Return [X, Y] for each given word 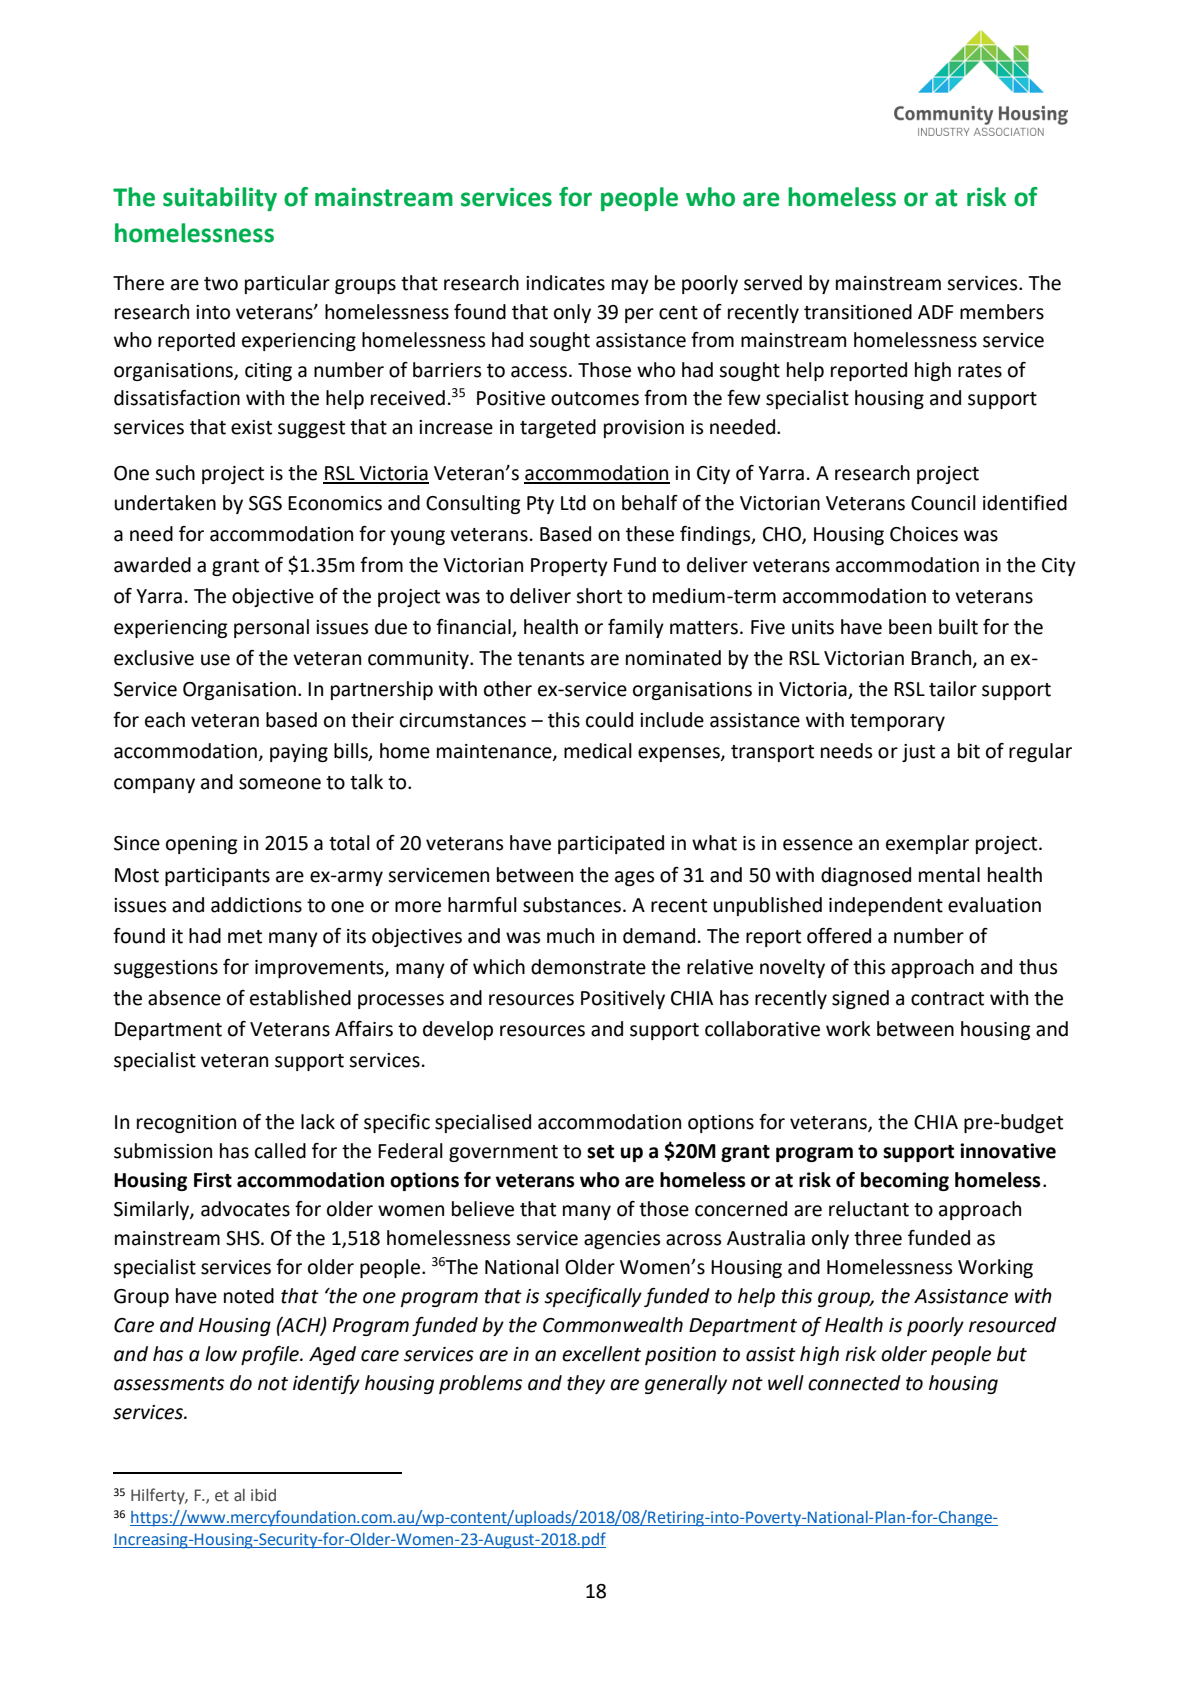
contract [947, 999]
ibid [263, 1495]
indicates [565, 283]
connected [854, 1383]
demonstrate [588, 967]
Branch [942, 659]
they [586, 1384]
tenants [550, 659]
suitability [220, 199]
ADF [935, 312]
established [300, 998]
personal [271, 628]
